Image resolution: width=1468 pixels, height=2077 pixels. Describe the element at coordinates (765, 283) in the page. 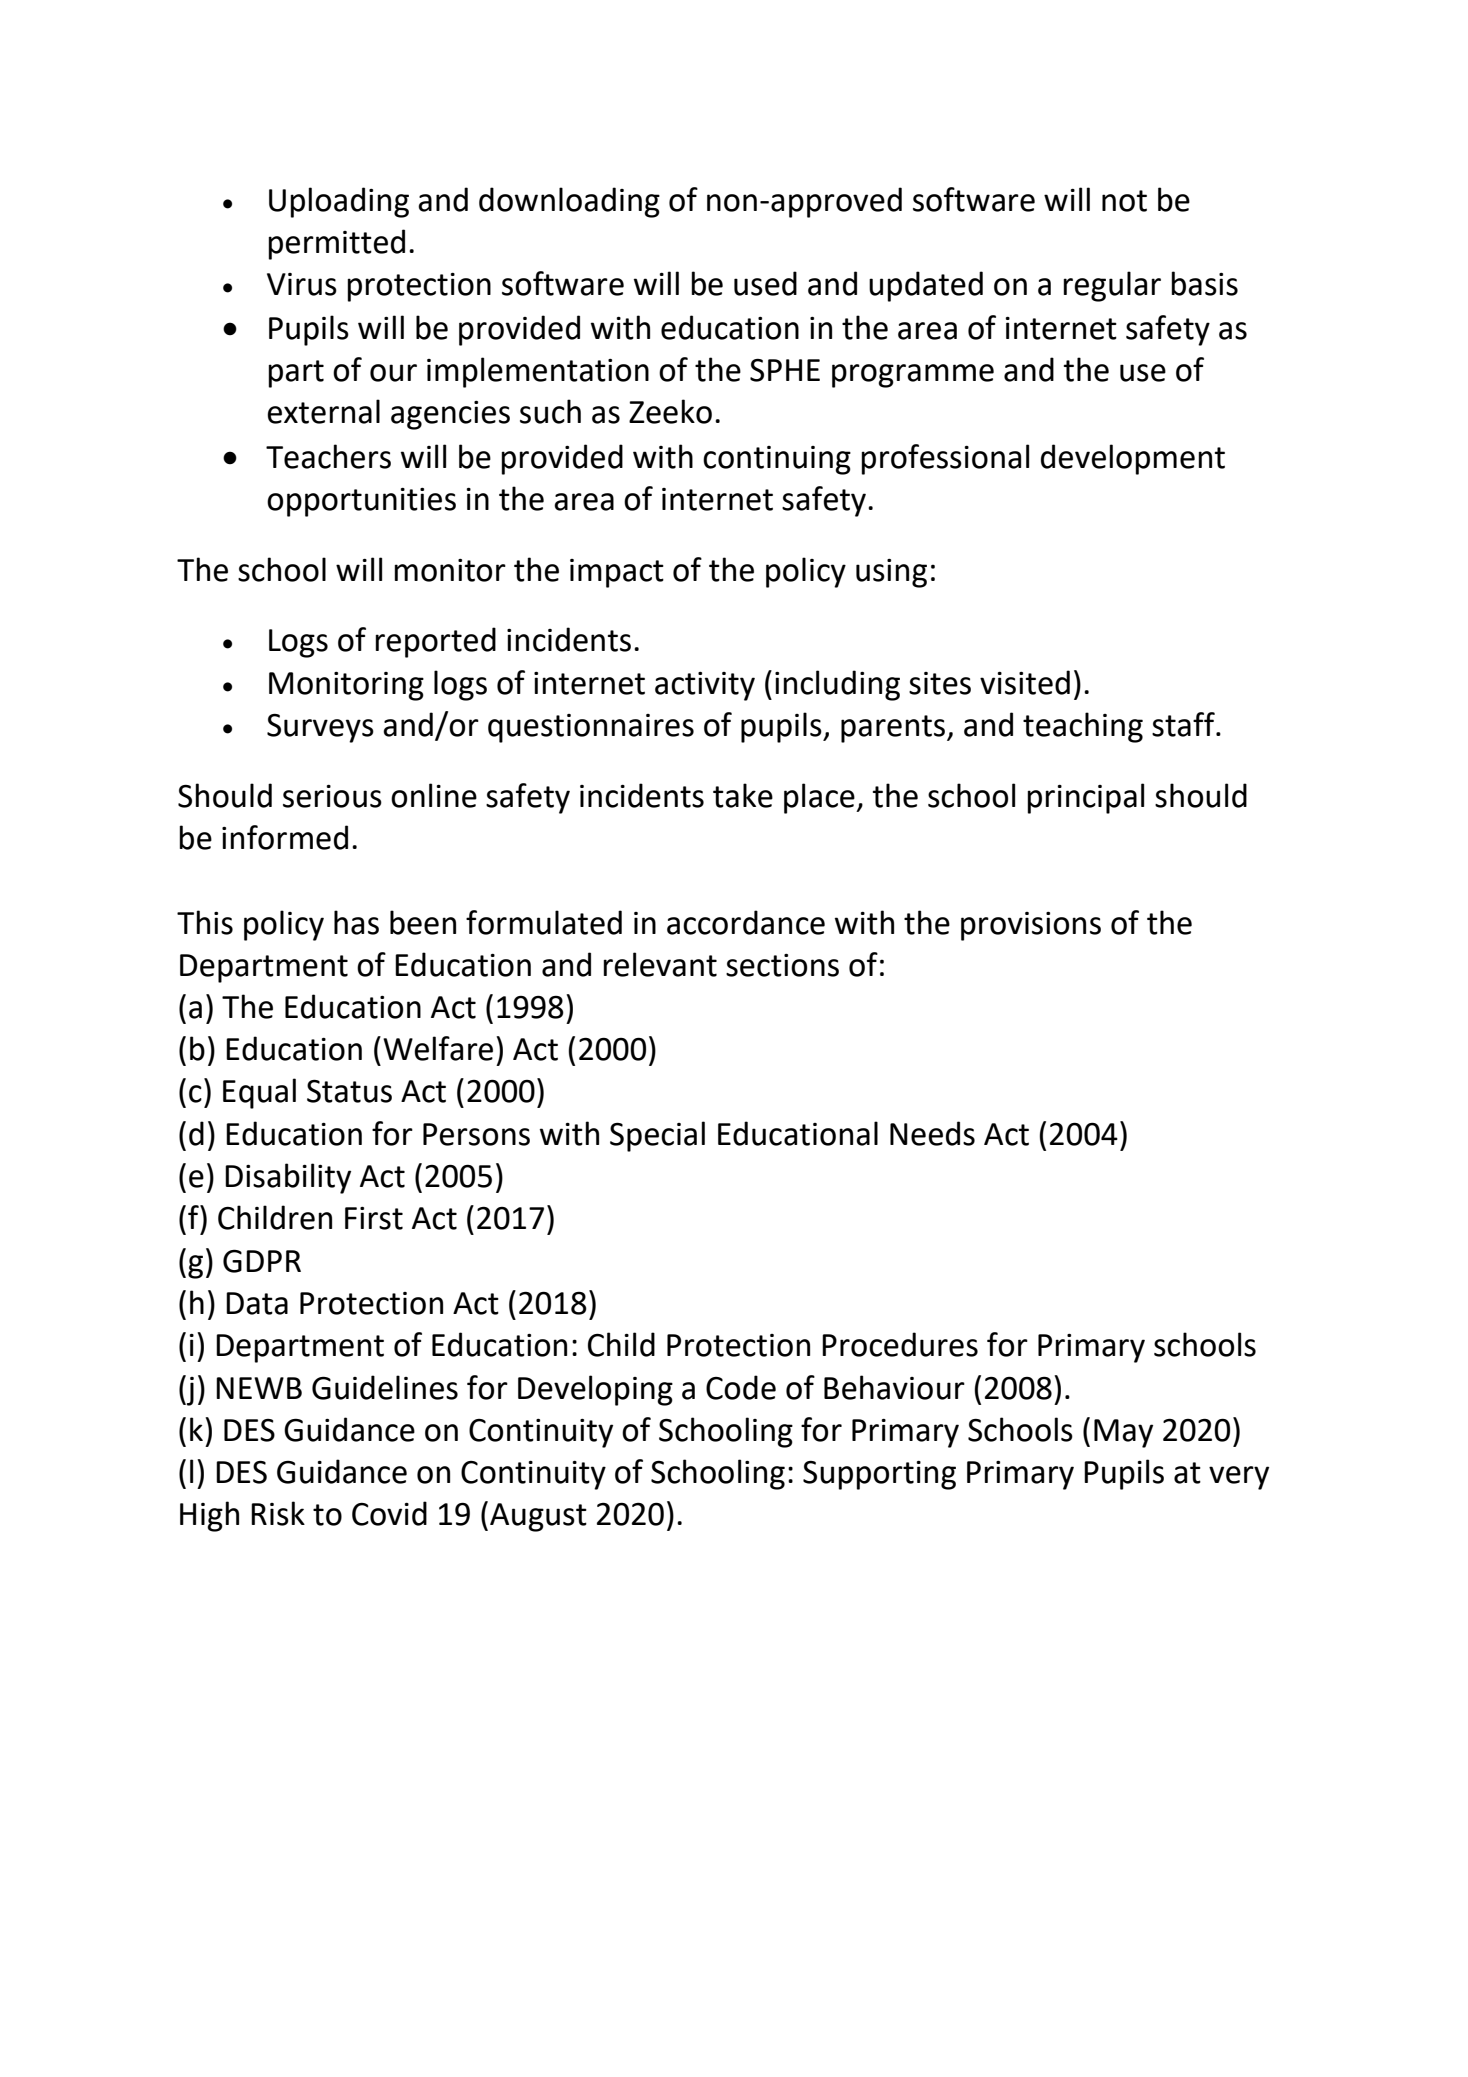

I see `used` at that location.
